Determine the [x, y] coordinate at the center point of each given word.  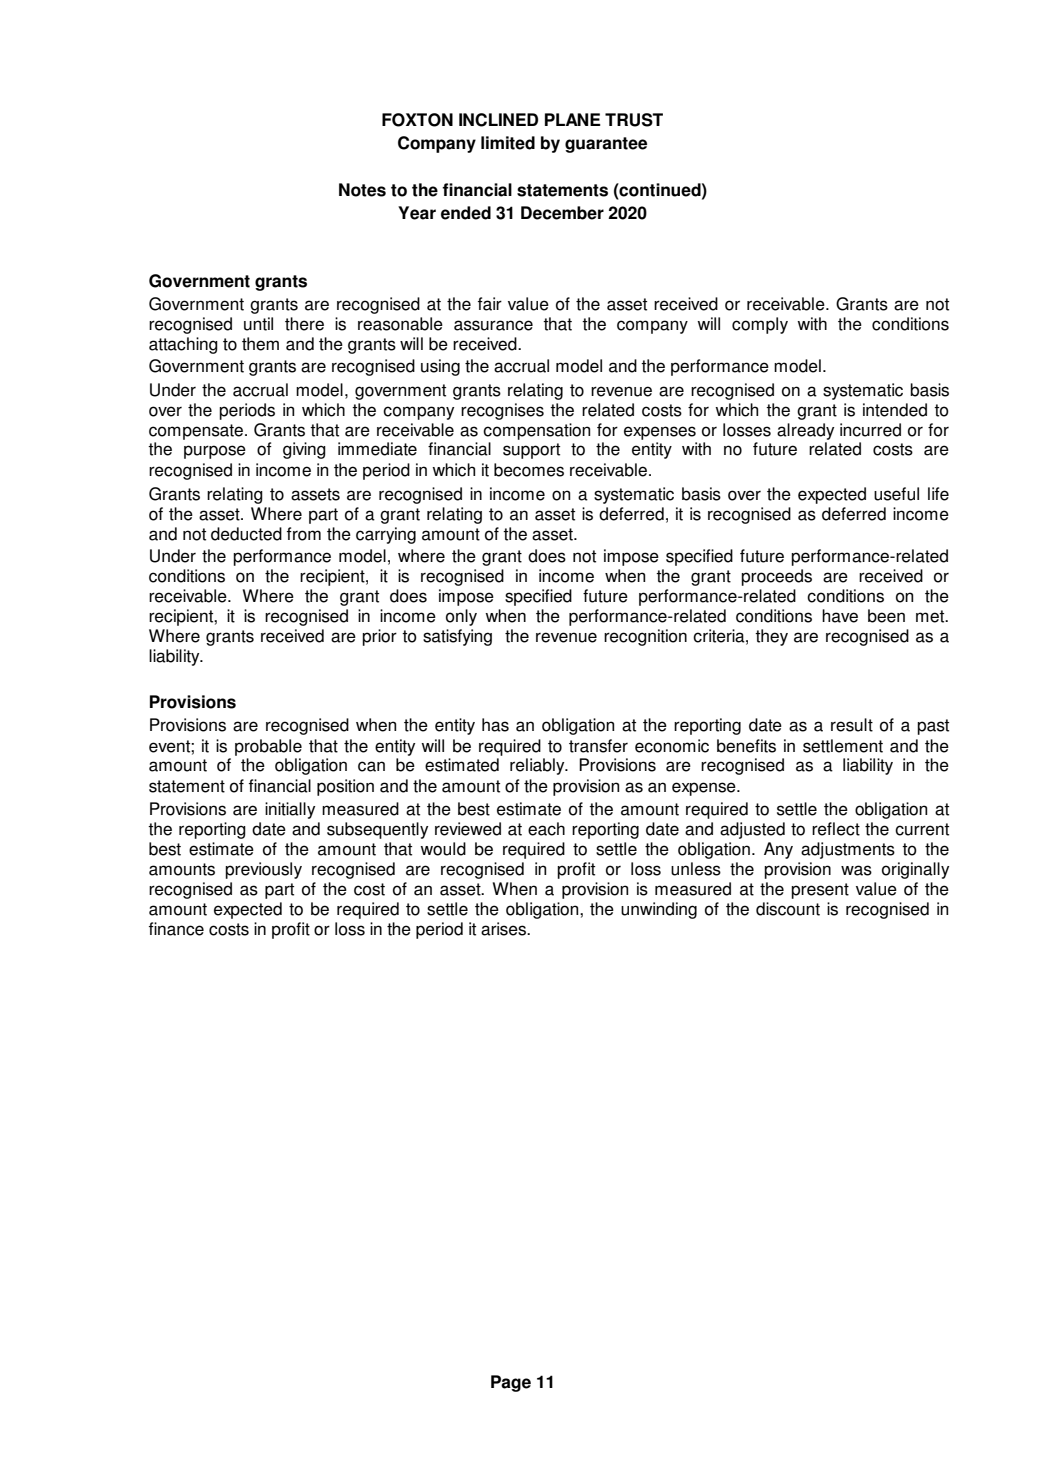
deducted [246, 534]
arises [504, 929]
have [840, 616]
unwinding [659, 910]
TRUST [634, 120]
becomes [529, 470]
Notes [362, 190]
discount [788, 909]
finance [176, 929]
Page [511, 1383]
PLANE [573, 119]
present [820, 891]
